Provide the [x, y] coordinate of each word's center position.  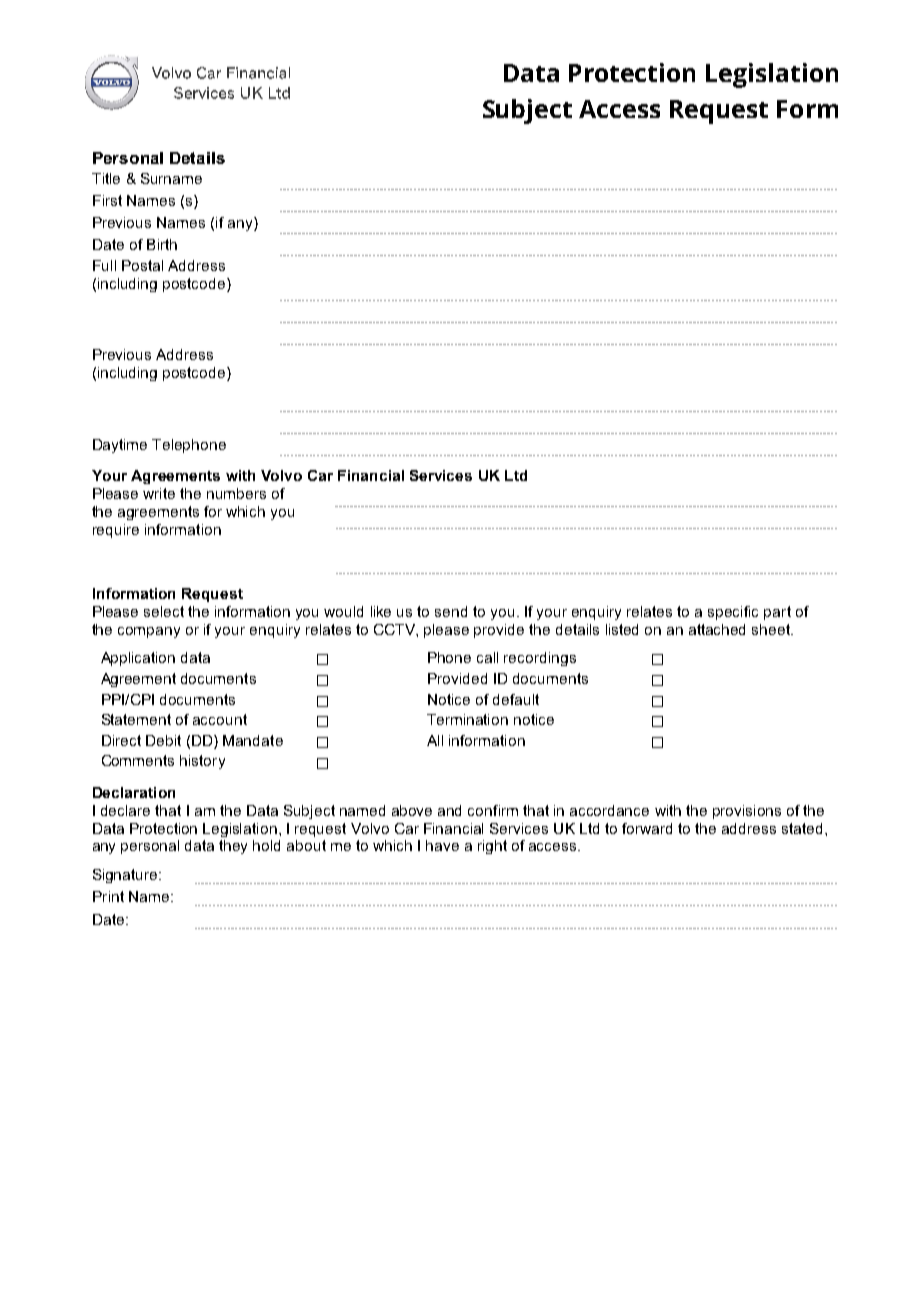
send [451, 611]
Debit [163, 740]
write [159, 493]
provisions [747, 812]
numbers [236, 493]
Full [104, 265]
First [107, 200]
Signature [126, 876]
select [164, 611]
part [777, 613]
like [381, 611]
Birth [162, 244]
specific [733, 613]
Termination [467, 719]
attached [717, 629]
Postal [142, 265]
